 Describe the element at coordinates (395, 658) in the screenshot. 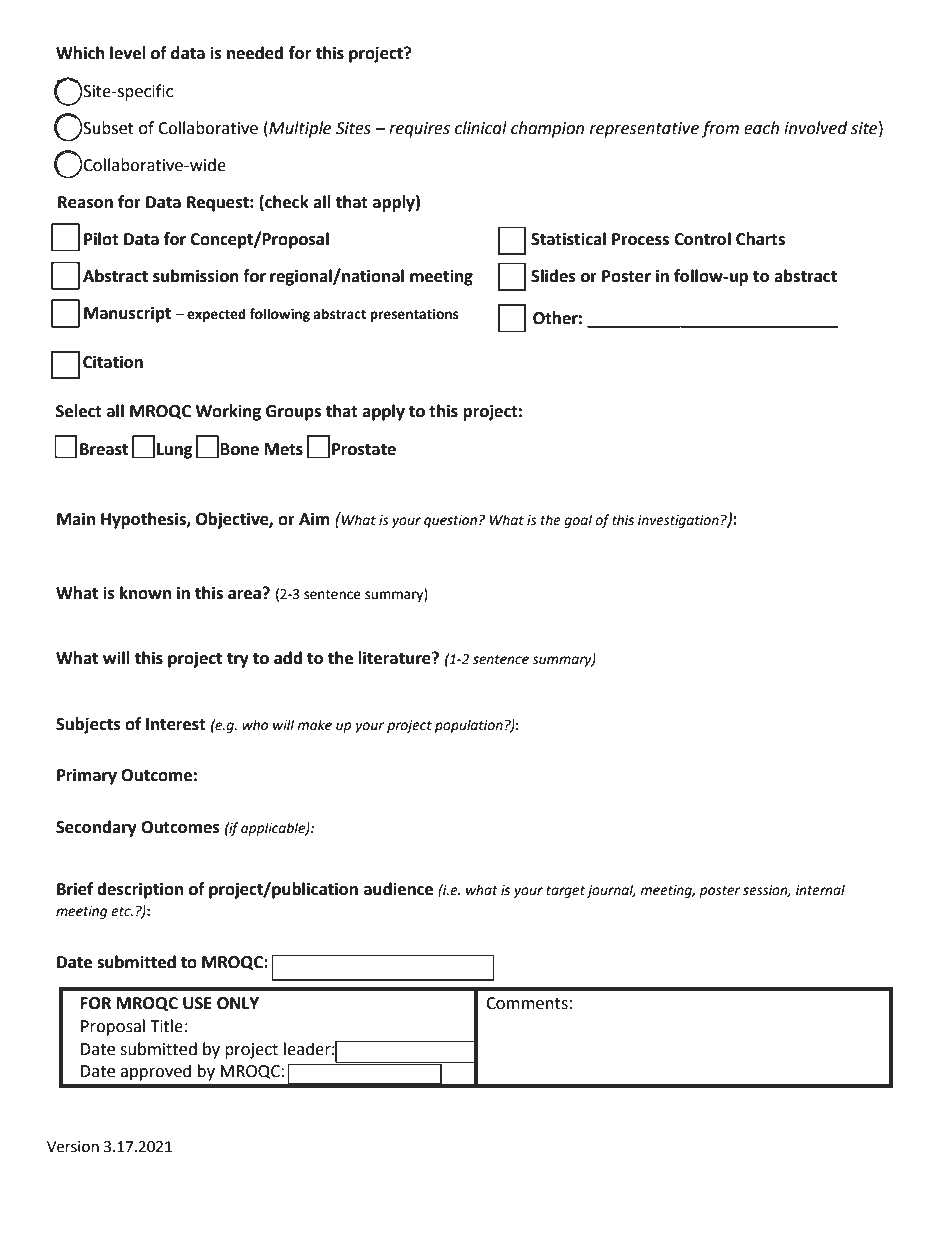

I see `literature` at that location.
